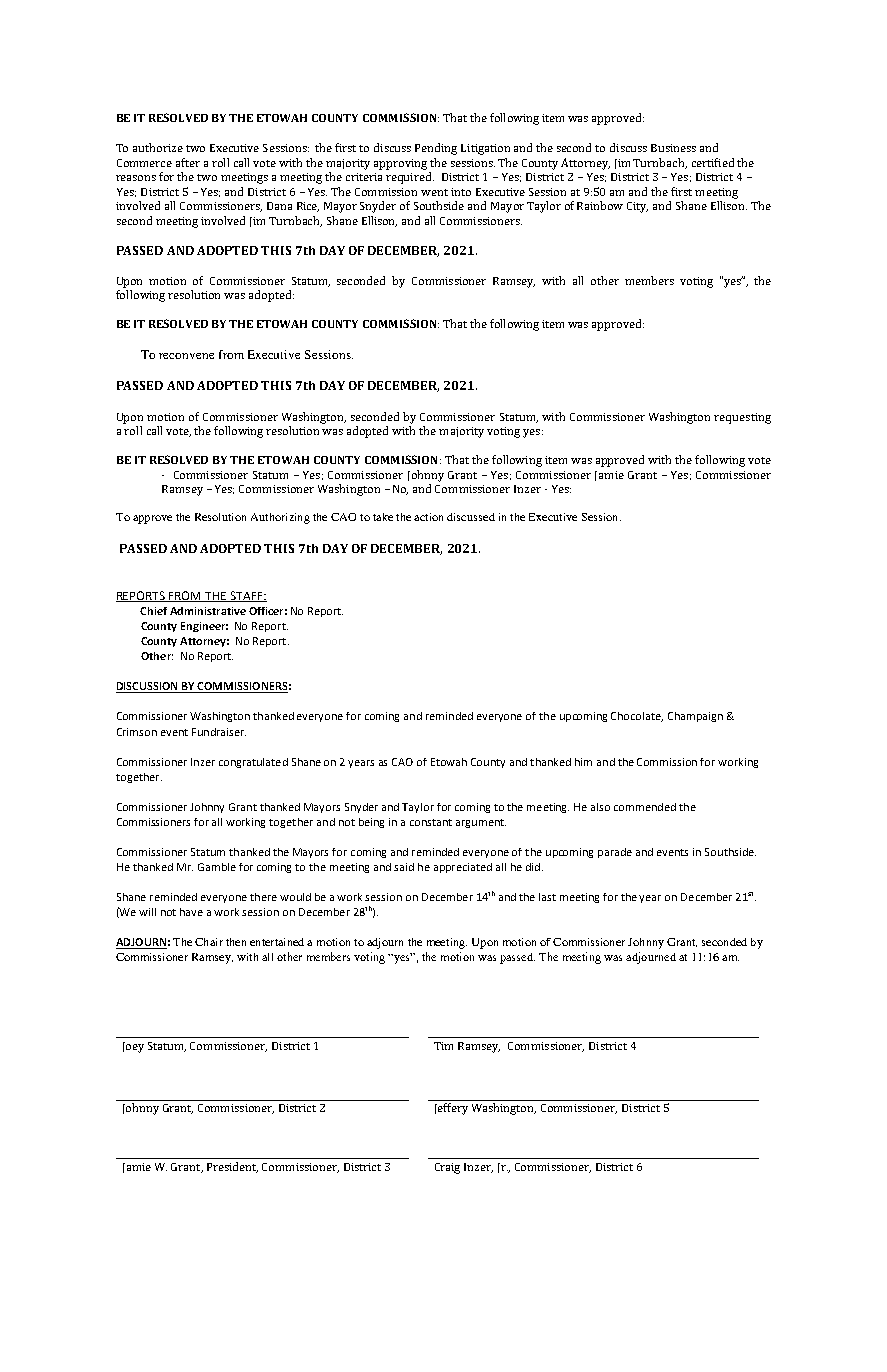  I want to click on President, so click(232, 1167).
